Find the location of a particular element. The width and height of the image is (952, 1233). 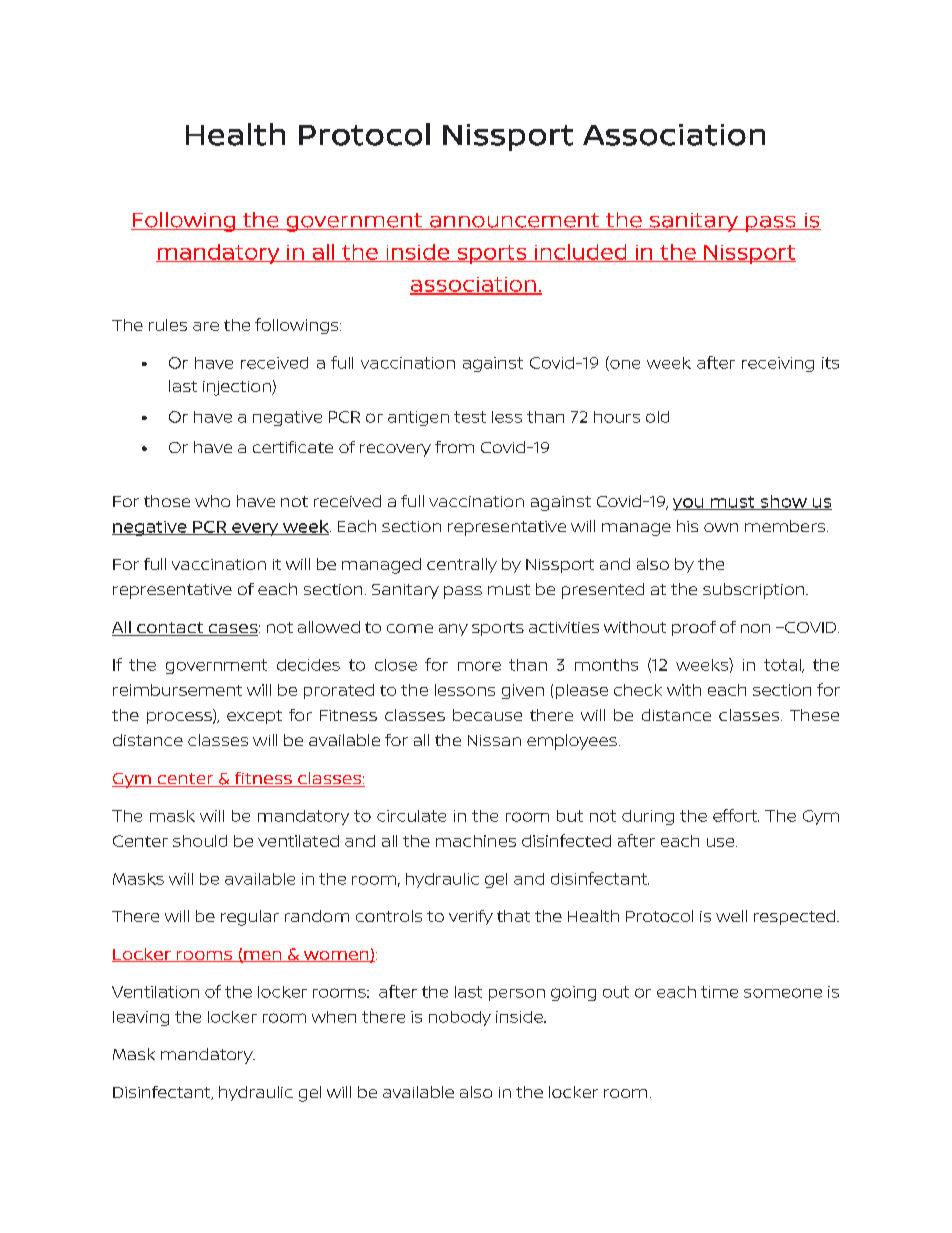

receiving is located at coordinates (778, 364).
